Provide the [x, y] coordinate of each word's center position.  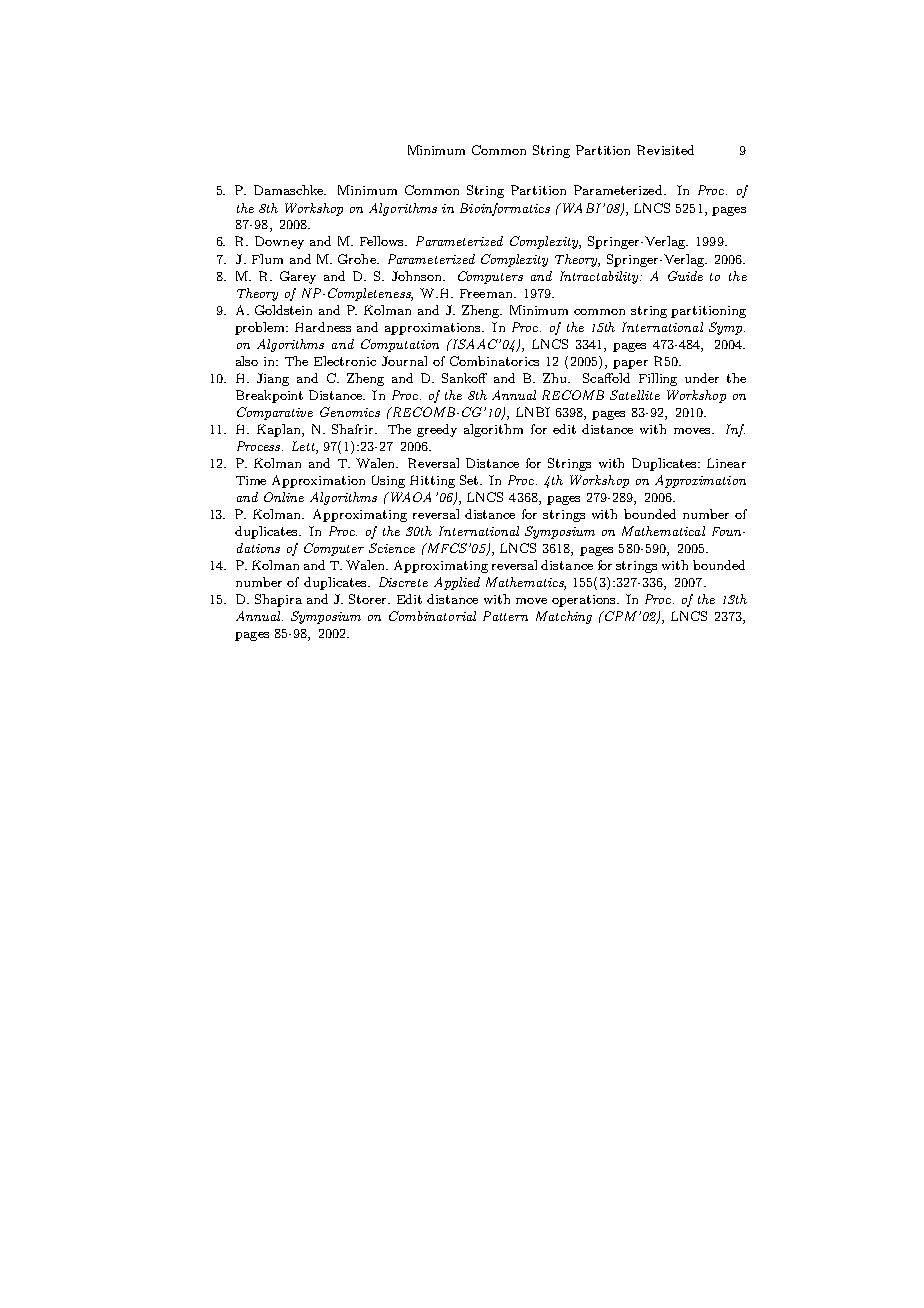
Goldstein [283, 310]
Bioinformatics [505, 209]
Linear [726, 463]
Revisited [665, 150]
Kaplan [280, 430]
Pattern [505, 616]
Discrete [403, 582]
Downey [279, 242]
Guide [685, 276]
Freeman [487, 293]
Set [470, 480]
